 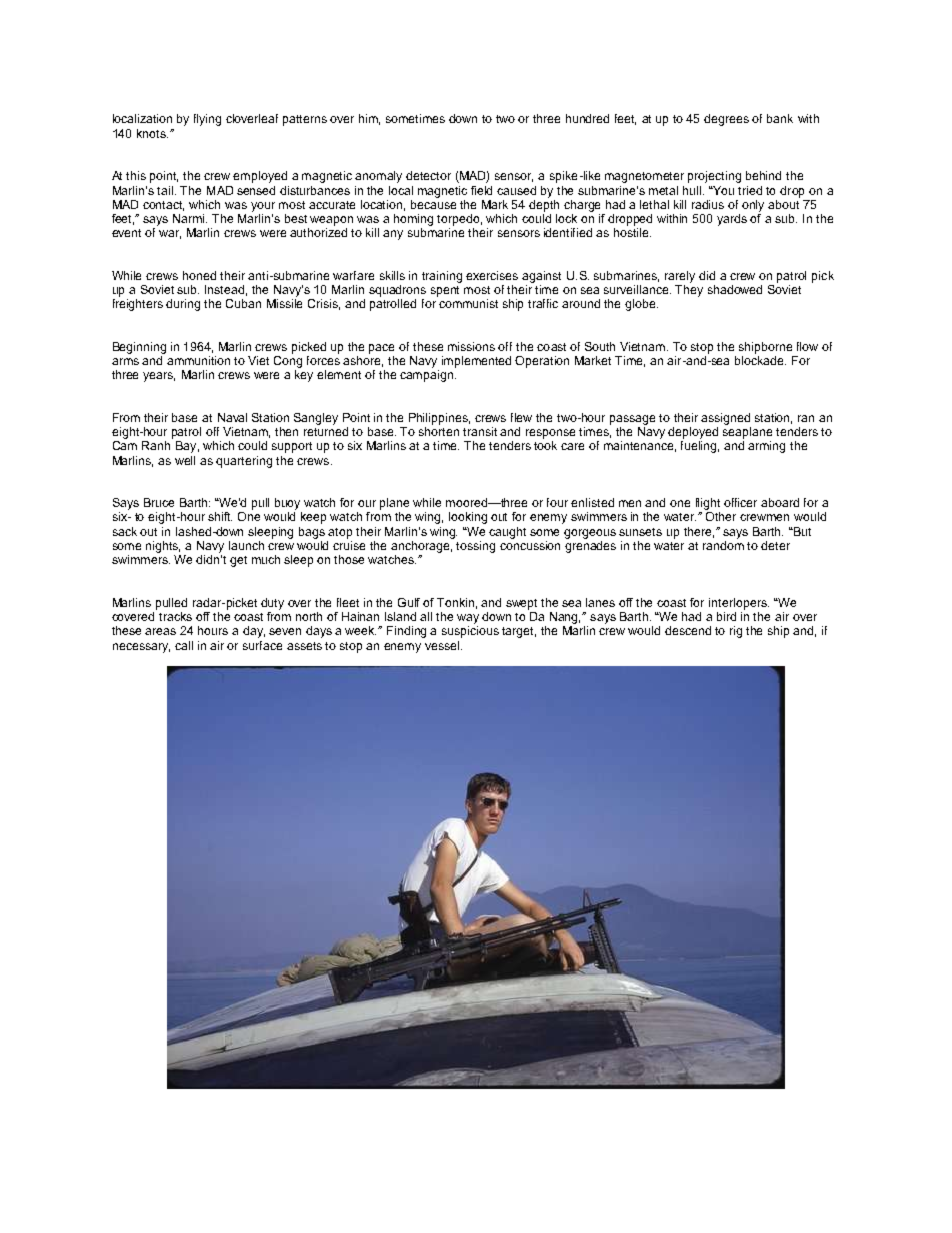 I want to click on honed, so click(x=199, y=275).
